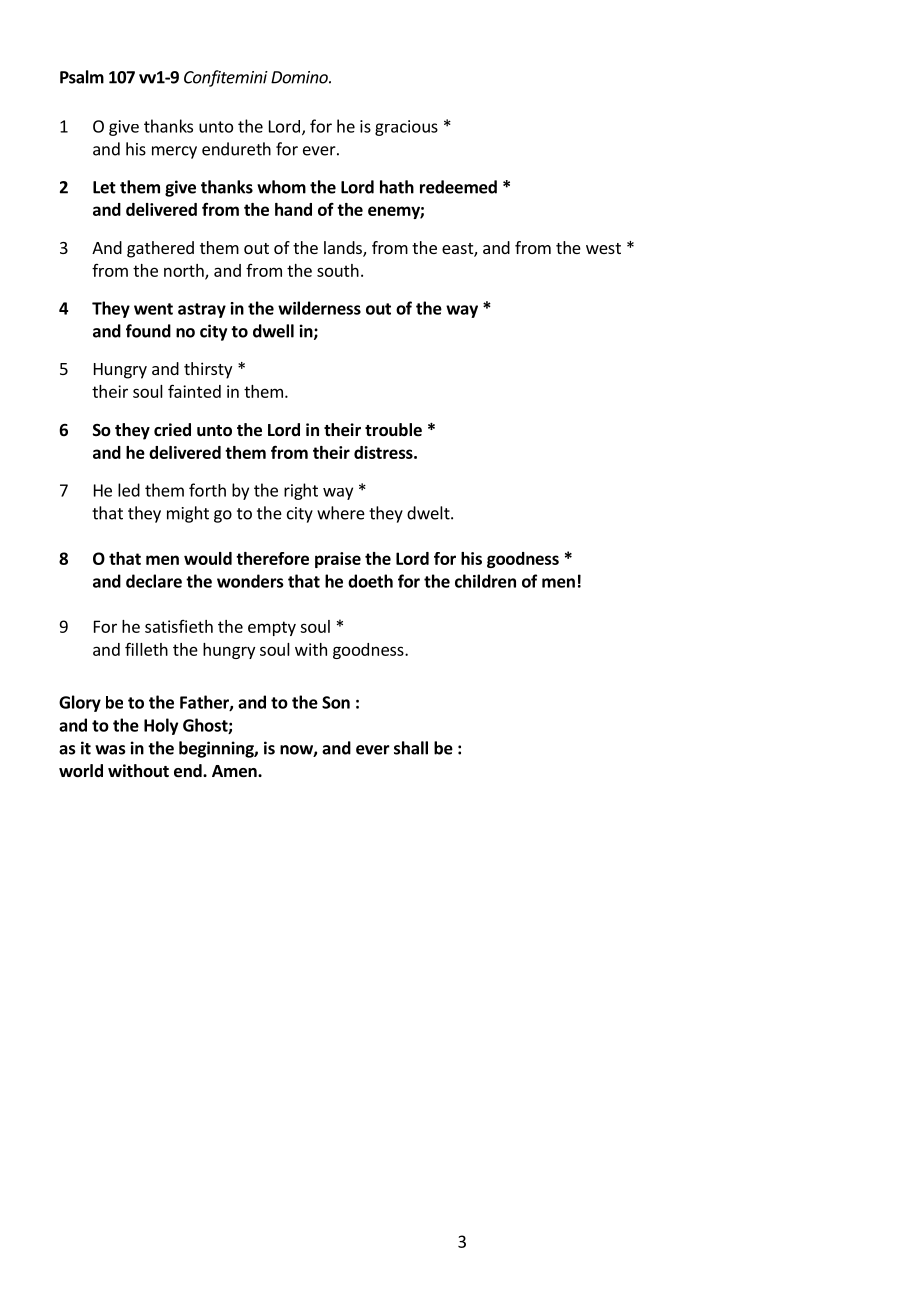 The width and height of the page is (924, 1307). I want to click on was, so click(110, 750).
